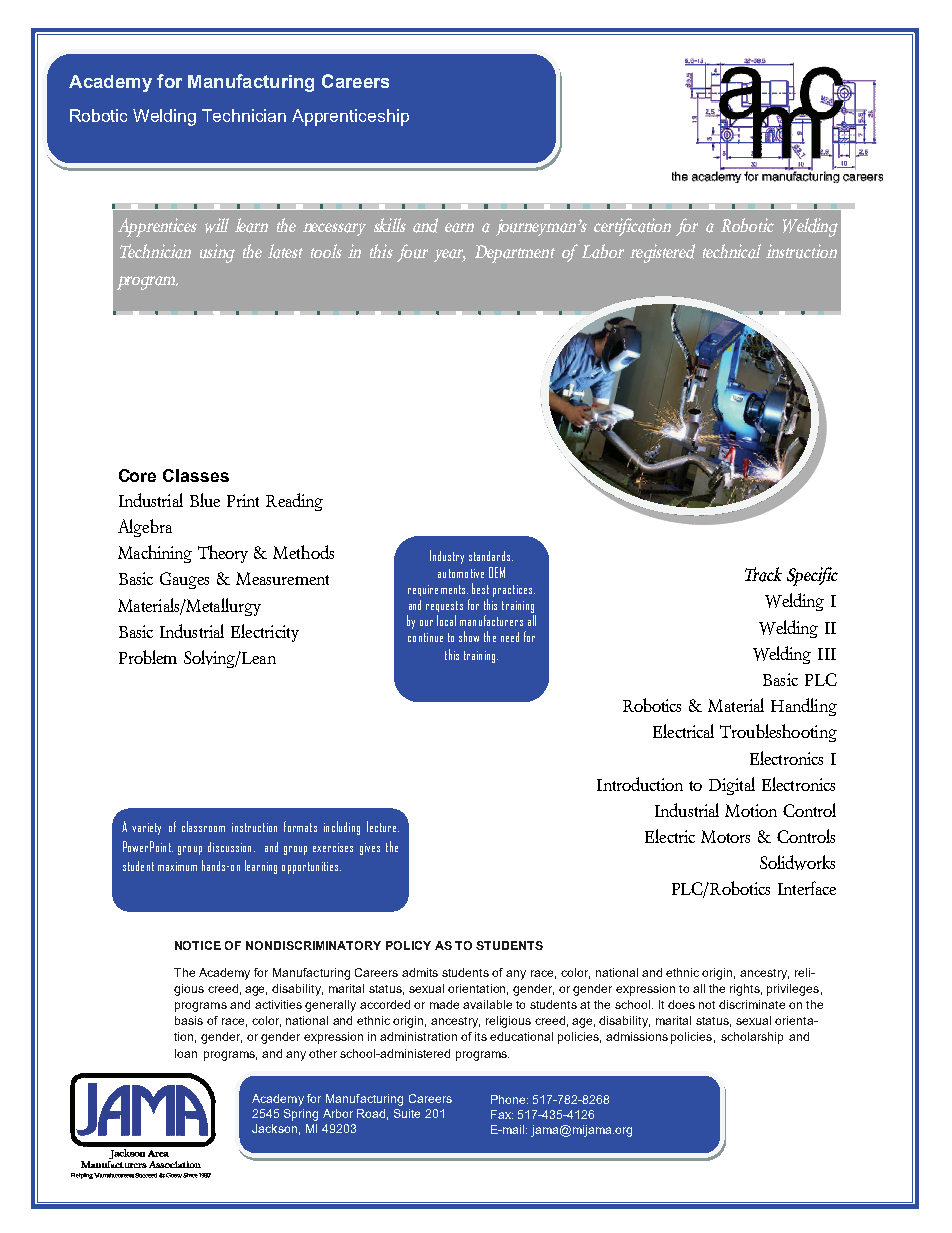 The height and width of the screenshot is (1233, 952). I want to click on show, so click(469, 636).
